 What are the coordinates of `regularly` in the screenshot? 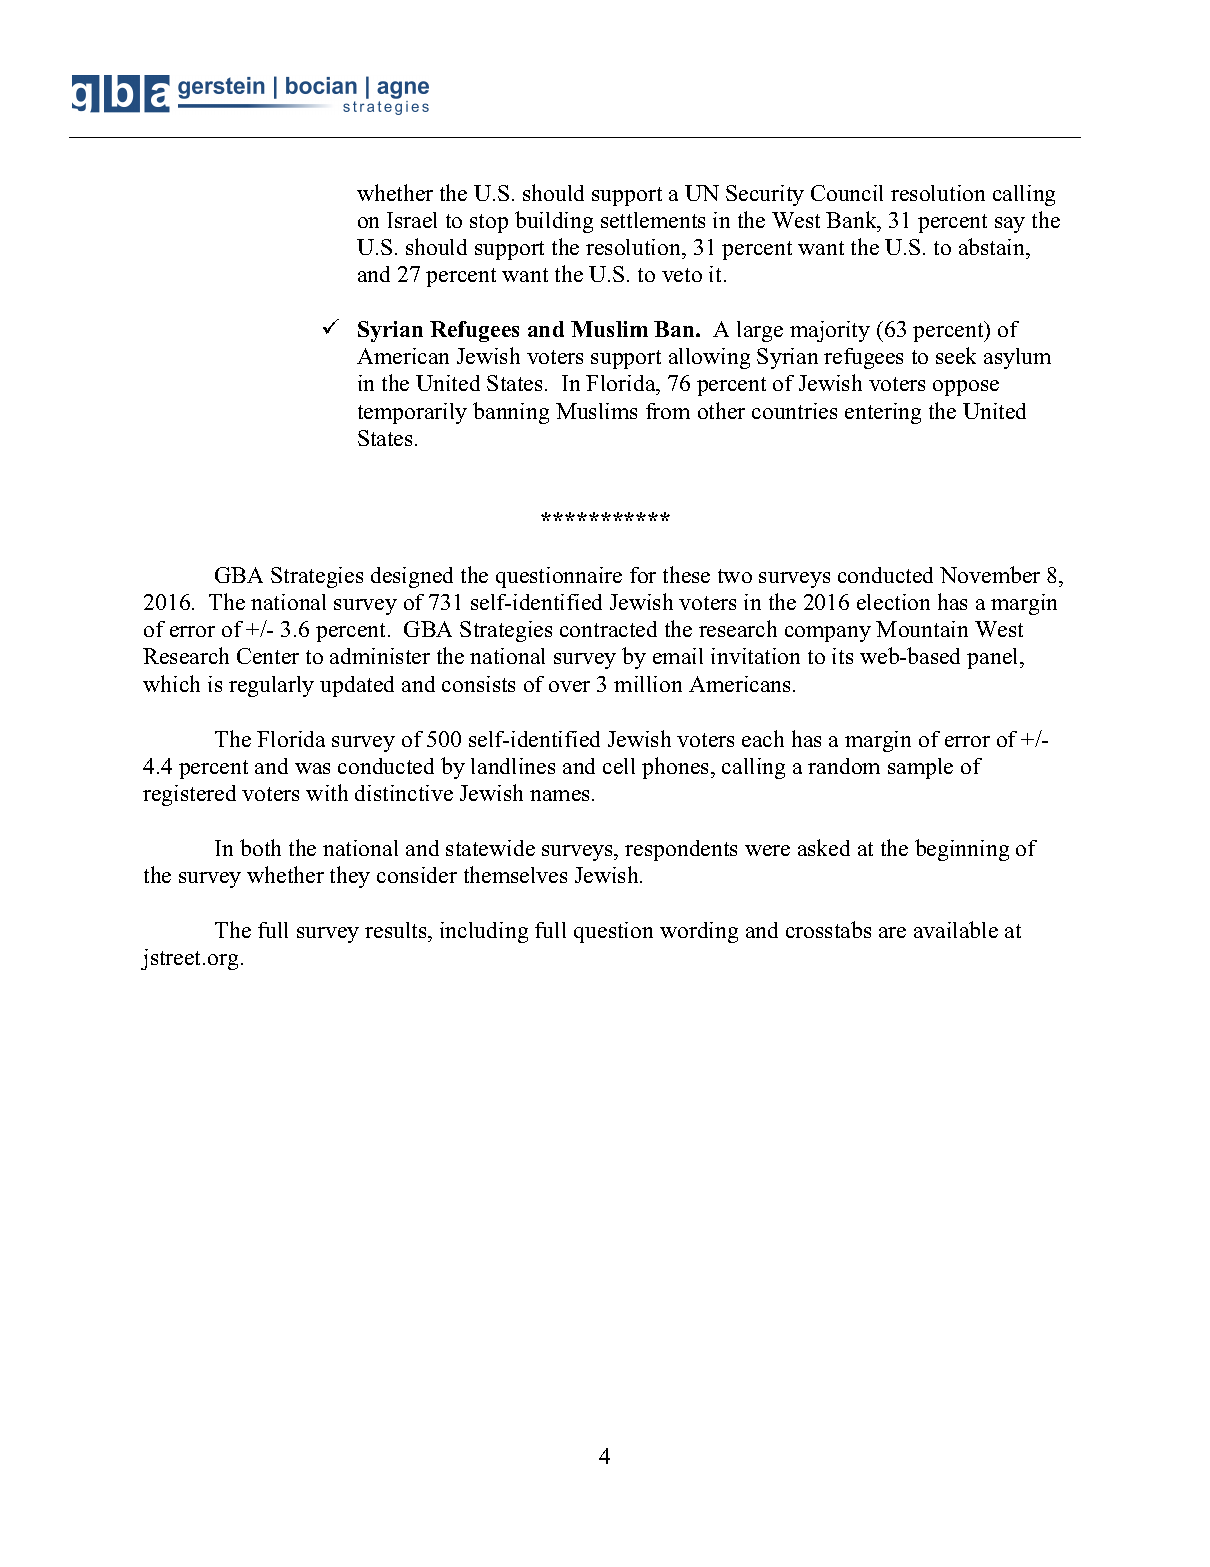 It's located at (271, 686).
